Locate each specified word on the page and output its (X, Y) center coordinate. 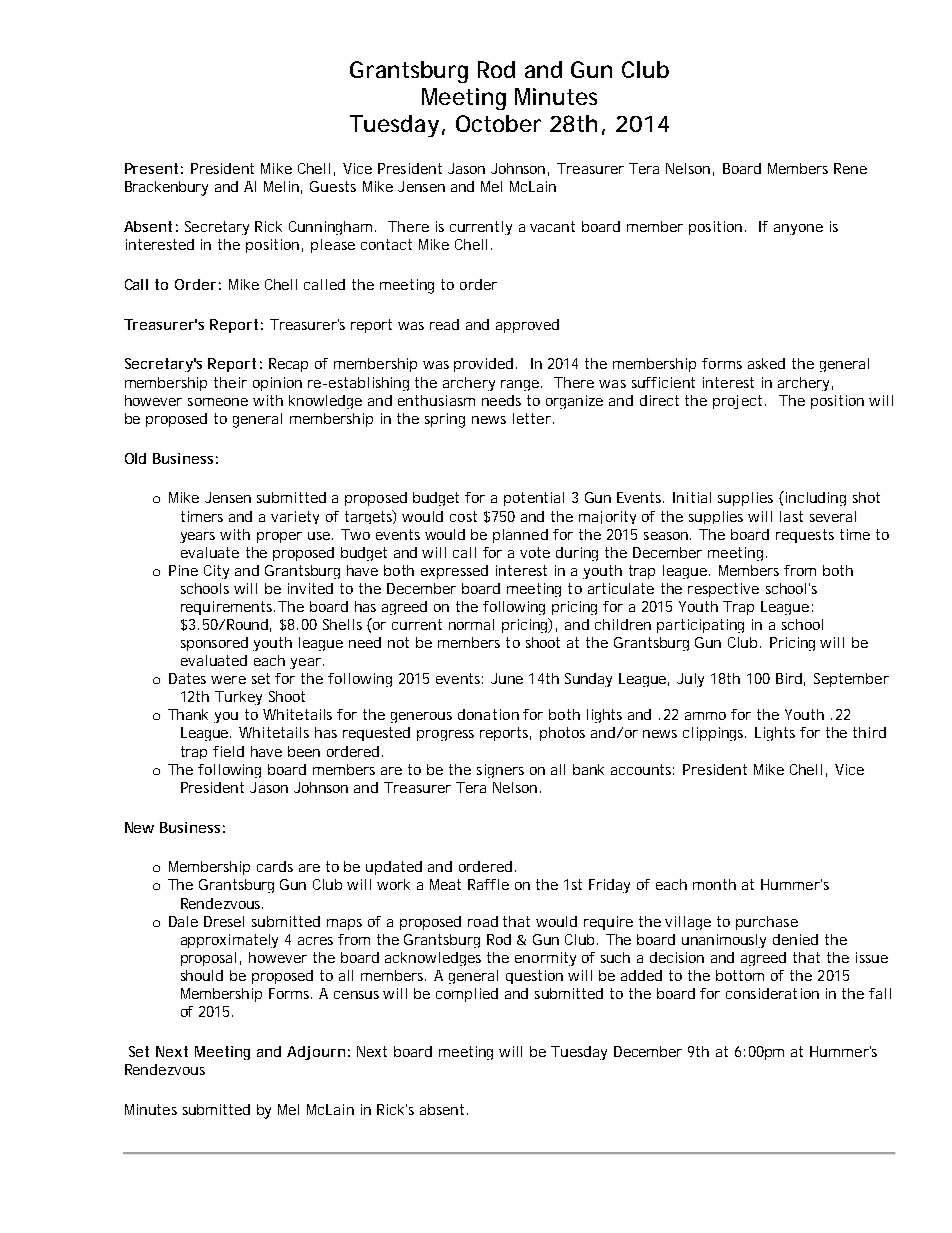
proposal (208, 959)
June (507, 678)
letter (532, 418)
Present (151, 168)
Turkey (238, 698)
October (498, 123)
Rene (850, 168)
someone (218, 402)
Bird (789, 678)
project (739, 402)
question (534, 977)
